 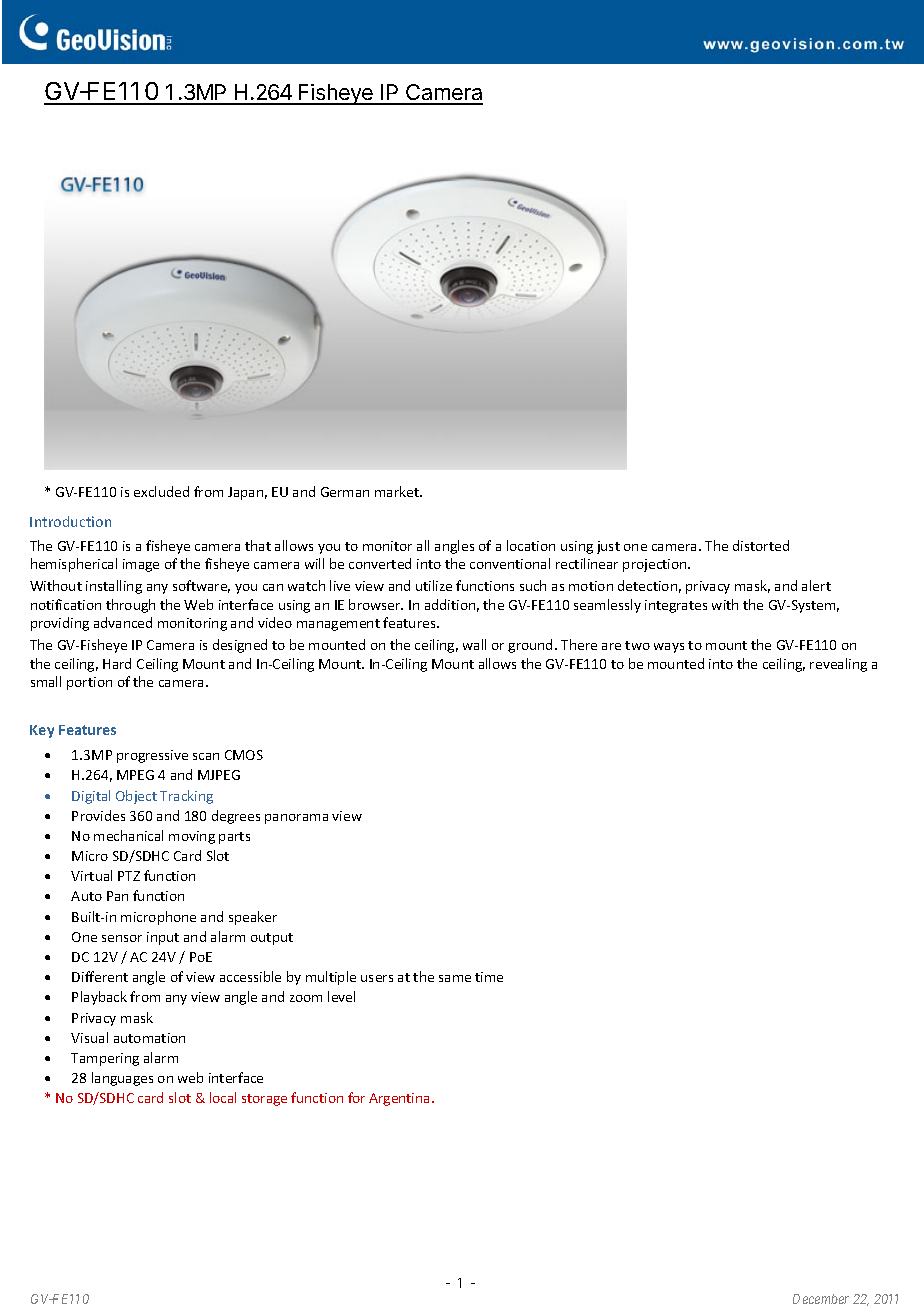 What do you see at coordinates (455, 978) in the page?
I see `same` at bounding box center [455, 978].
